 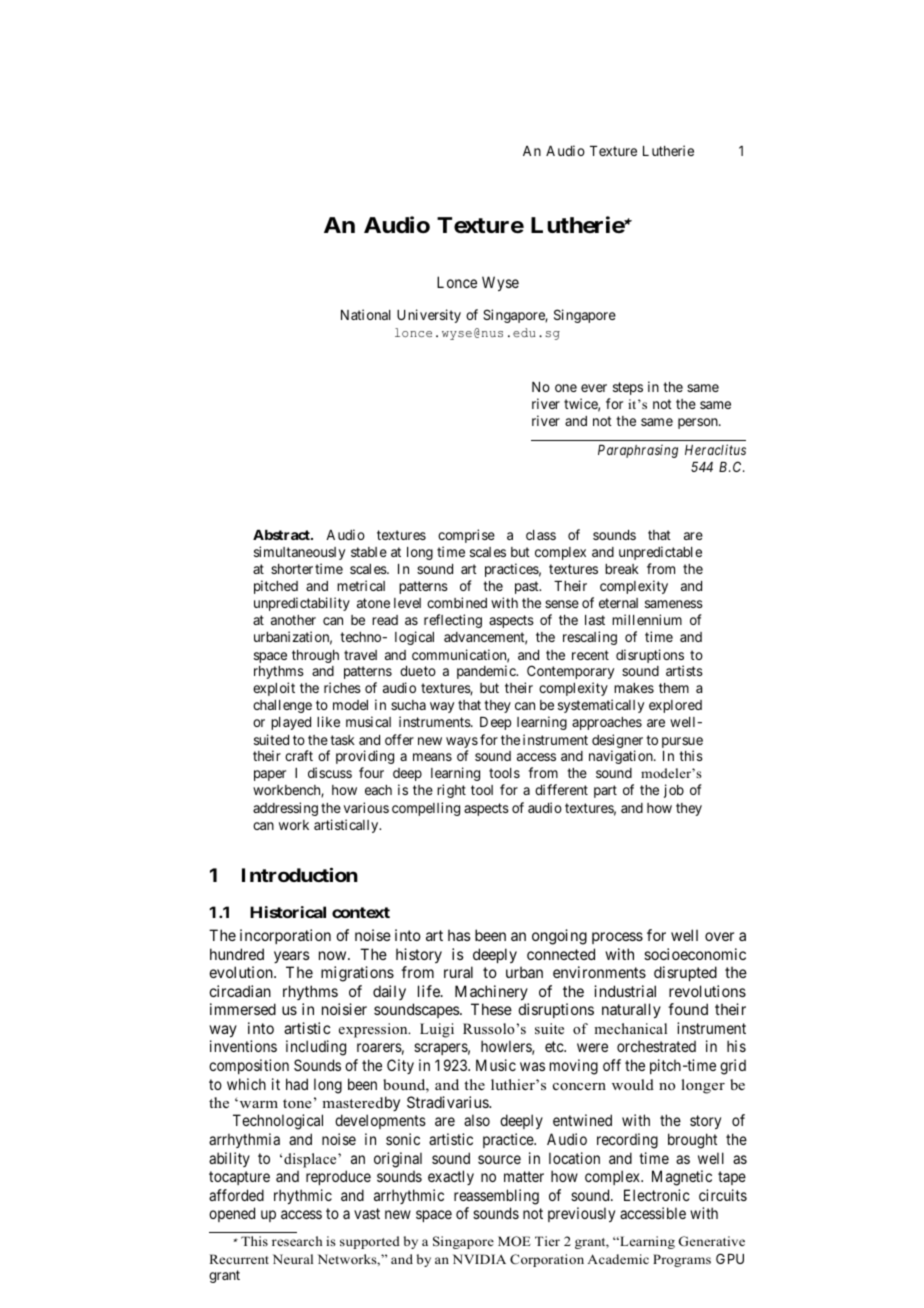 I want to click on National, so click(x=365, y=314).
